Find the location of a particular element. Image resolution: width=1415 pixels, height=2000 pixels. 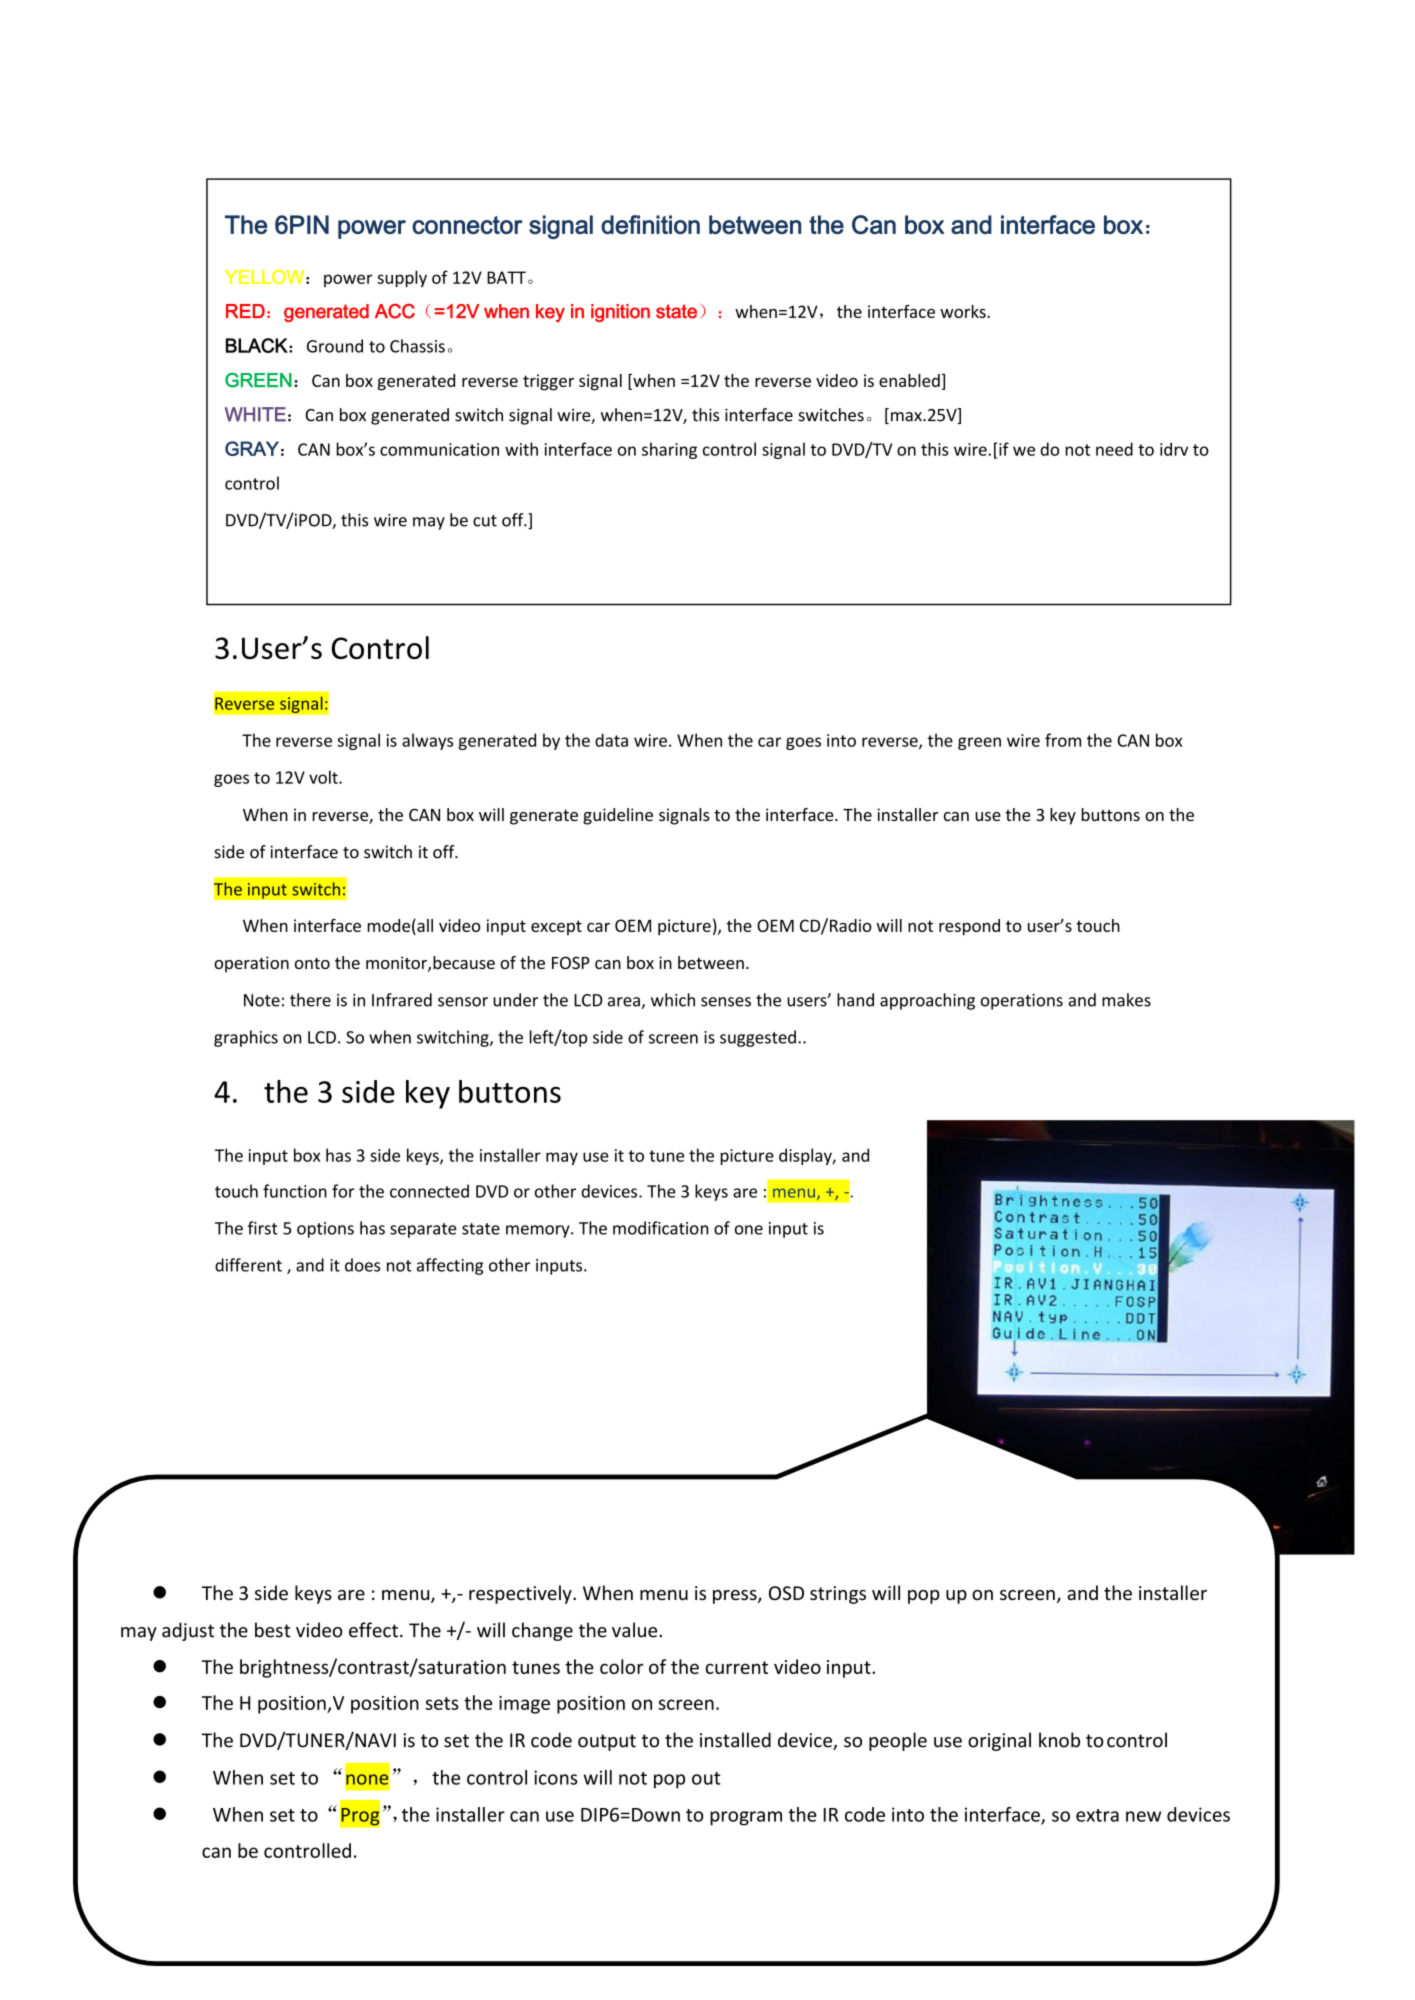

makes is located at coordinates (1126, 1000).
